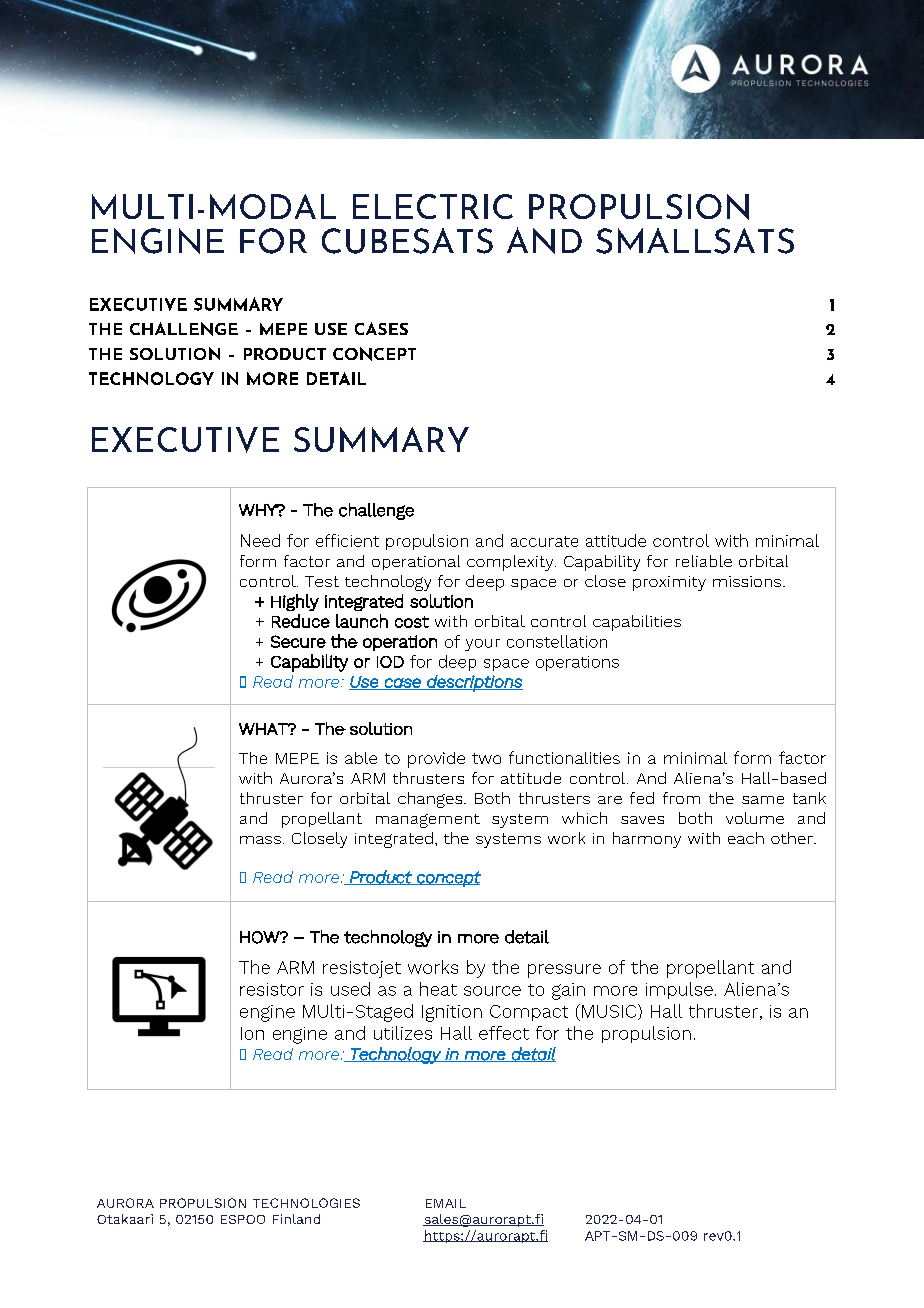 Image resolution: width=924 pixels, height=1308 pixels. I want to click on MUSIC, so click(610, 1012).
